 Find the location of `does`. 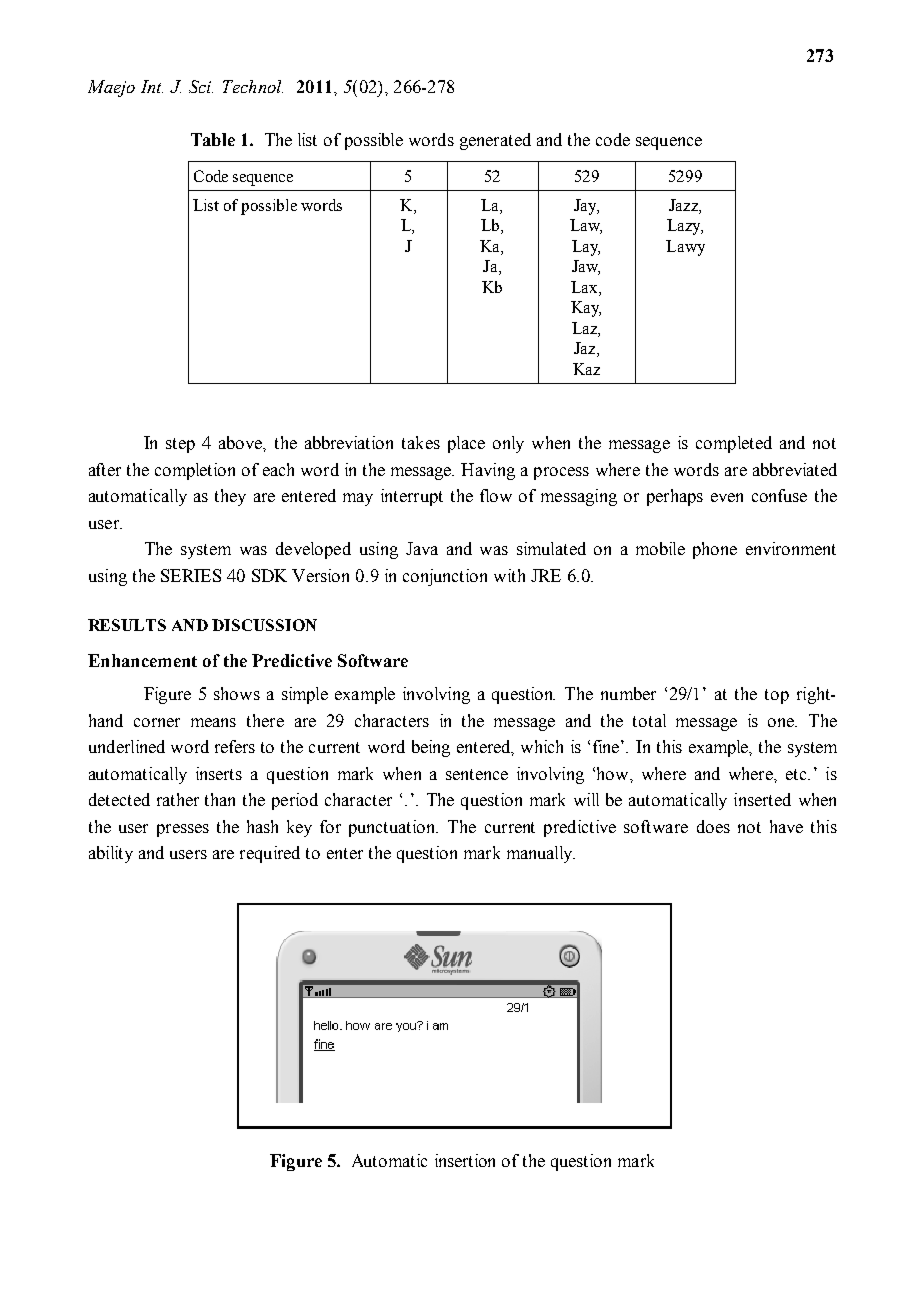

does is located at coordinates (713, 826).
